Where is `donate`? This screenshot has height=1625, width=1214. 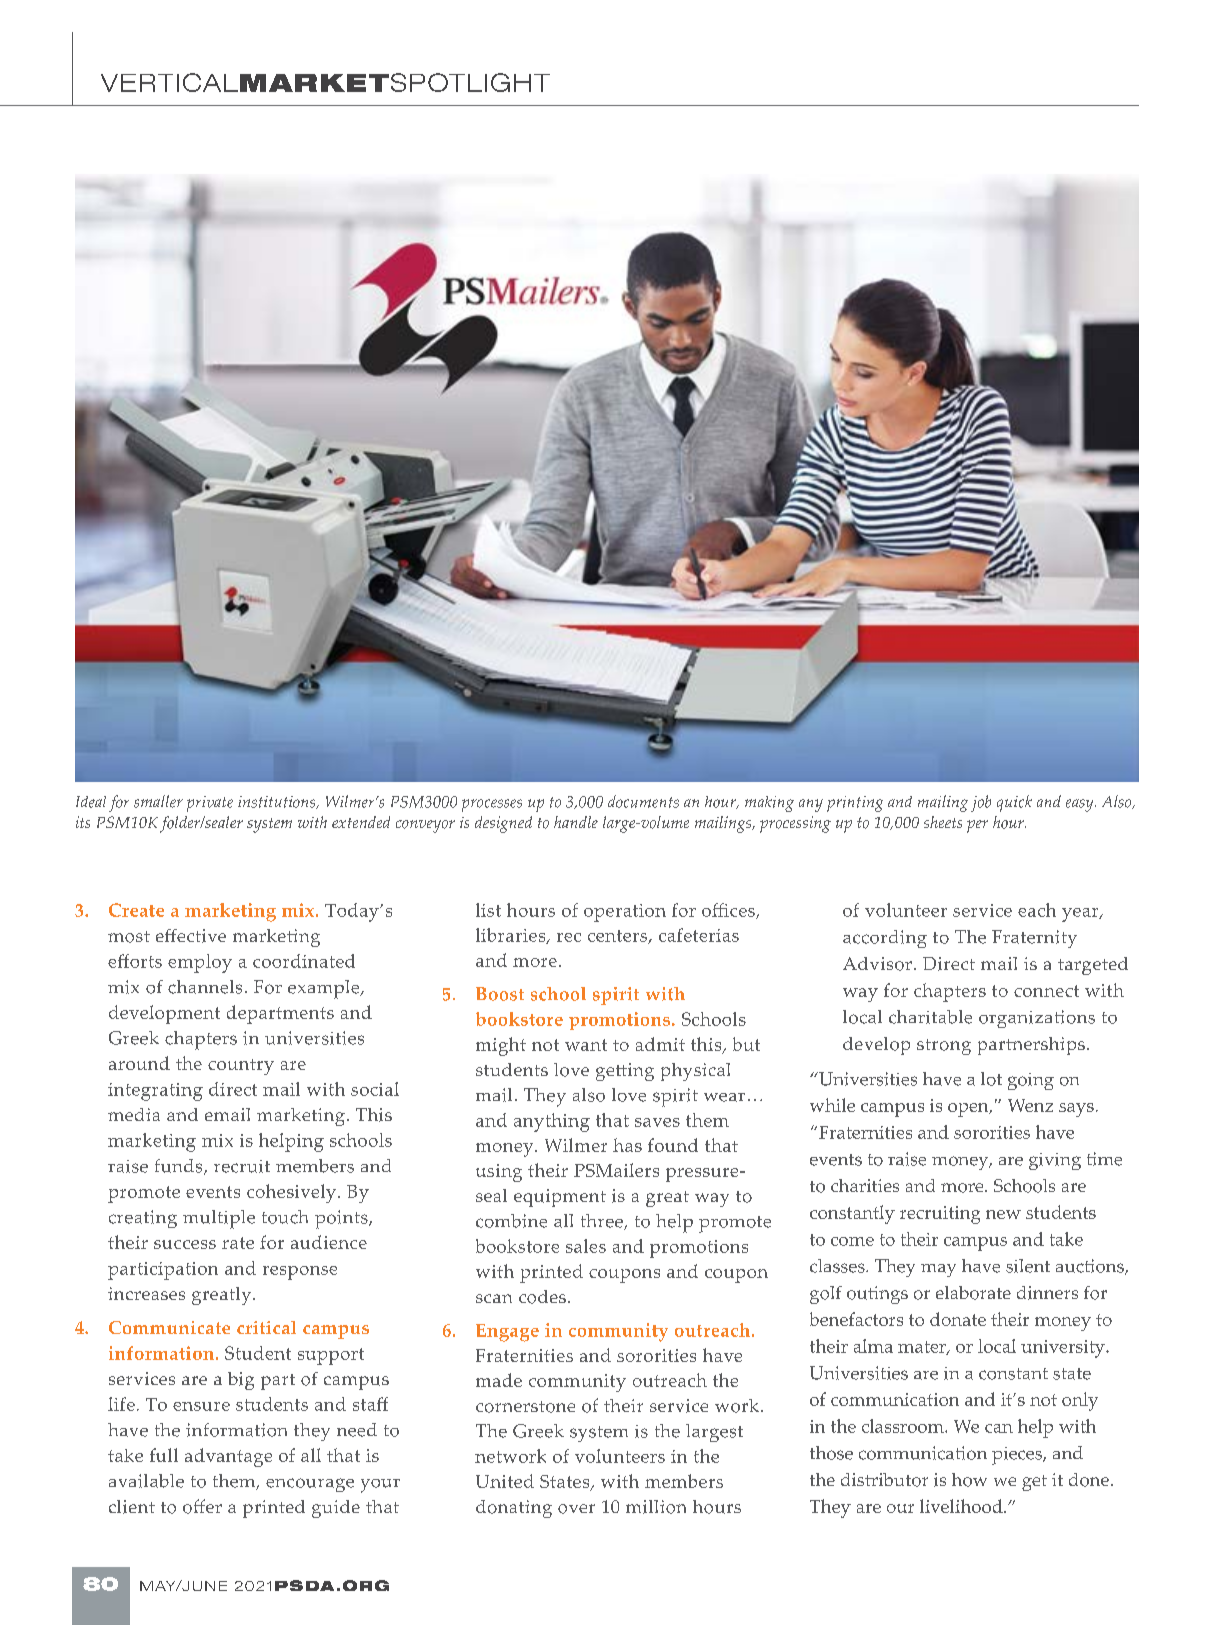 donate is located at coordinates (958, 1319).
